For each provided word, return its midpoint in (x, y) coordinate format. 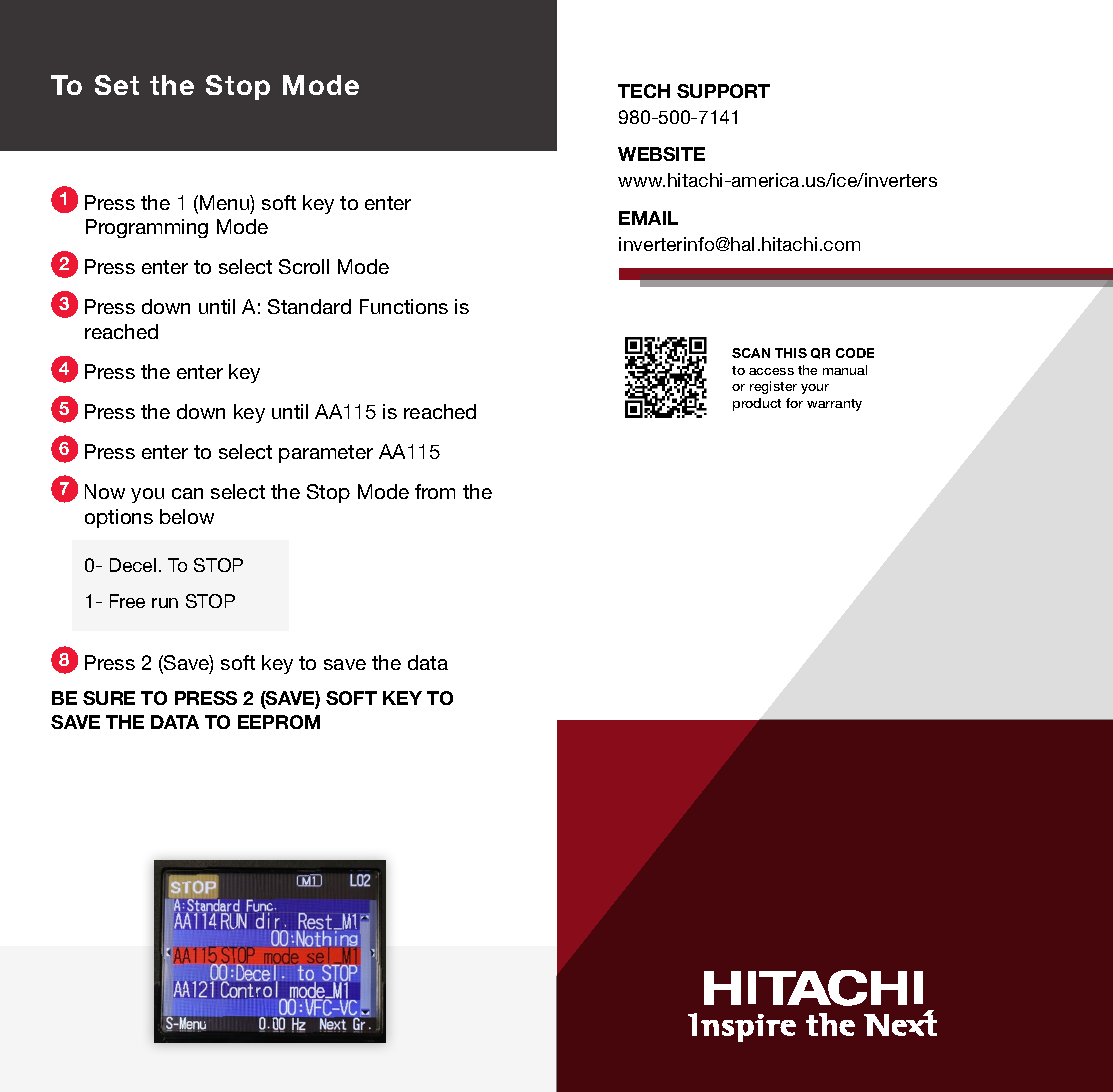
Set (117, 85)
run (165, 603)
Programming (147, 228)
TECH (644, 91)
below (187, 516)
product (757, 404)
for (794, 403)
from (435, 491)
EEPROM (279, 722)
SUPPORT (723, 91)
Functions (404, 306)
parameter (326, 454)
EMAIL (648, 218)
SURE (109, 698)
